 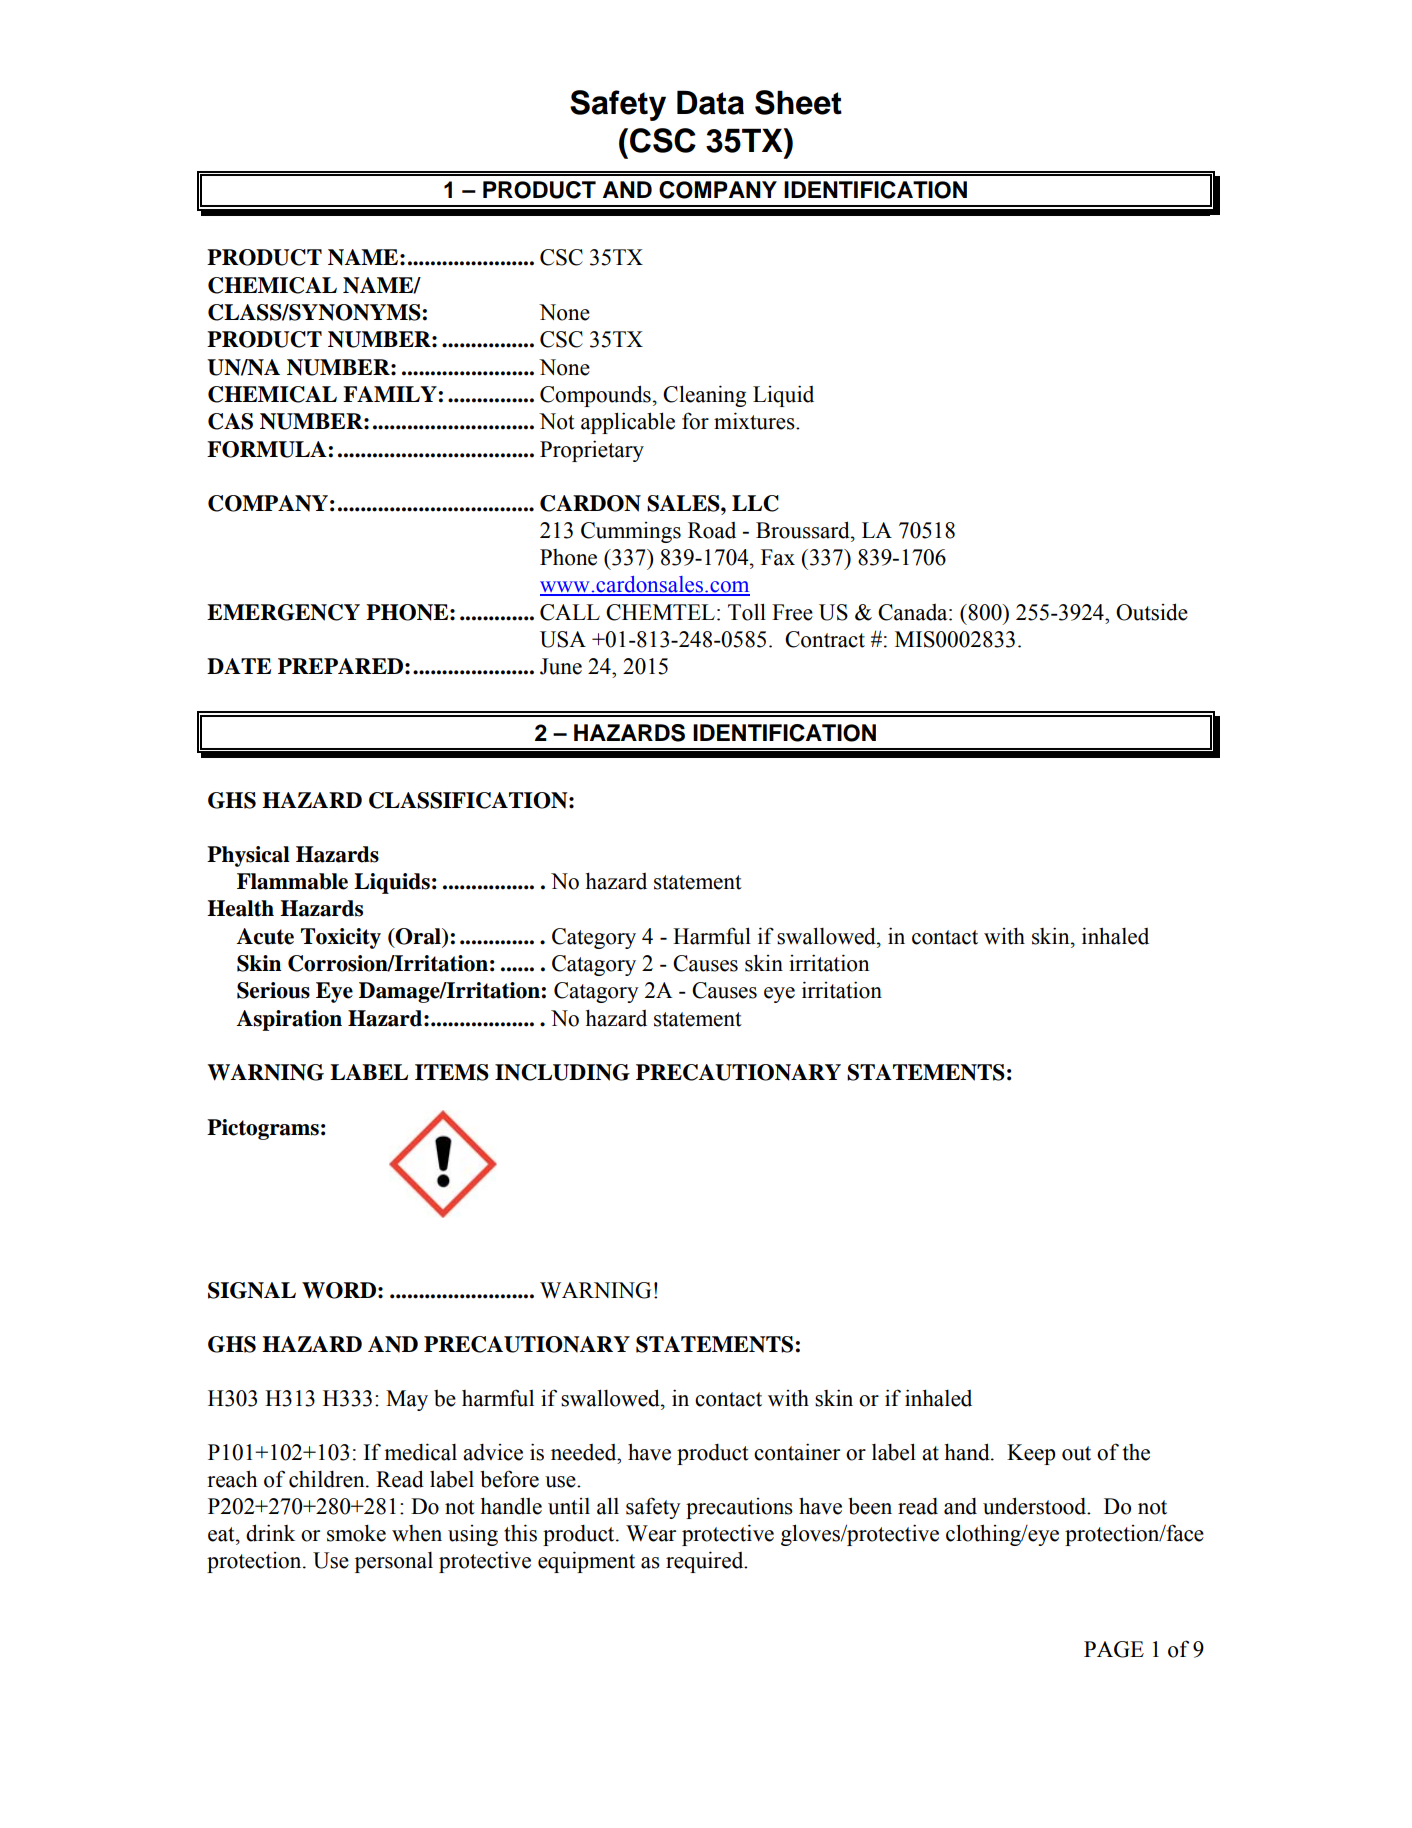 What do you see at coordinates (712, 530) in the document?
I see `Road` at bounding box center [712, 530].
